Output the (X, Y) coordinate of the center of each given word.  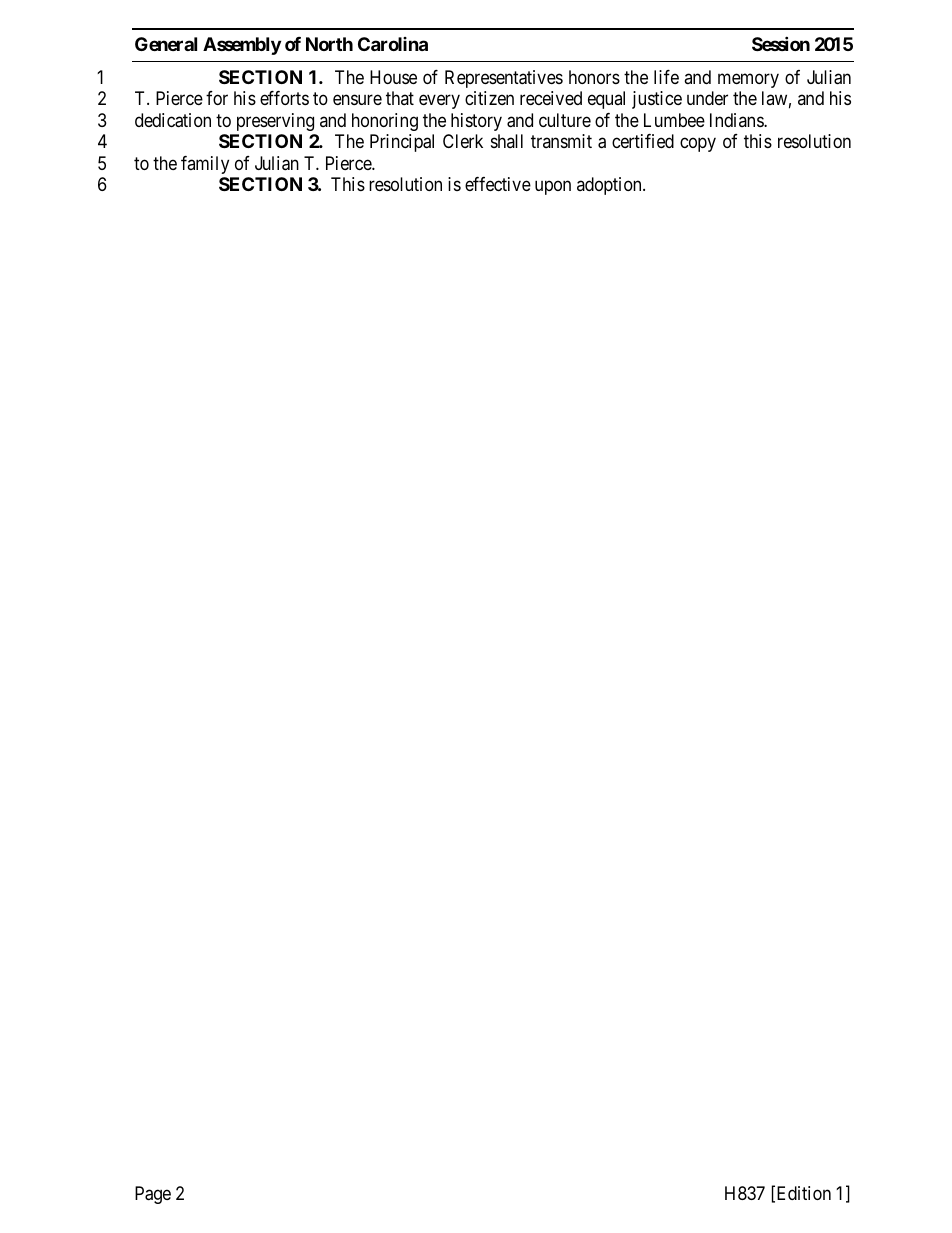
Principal (402, 143)
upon (553, 187)
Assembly (242, 46)
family (205, 165)
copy (698, 144)
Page (153, 1195)
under (707, 98)
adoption (610, 186)
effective (498, 184)
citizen (489, 98)
